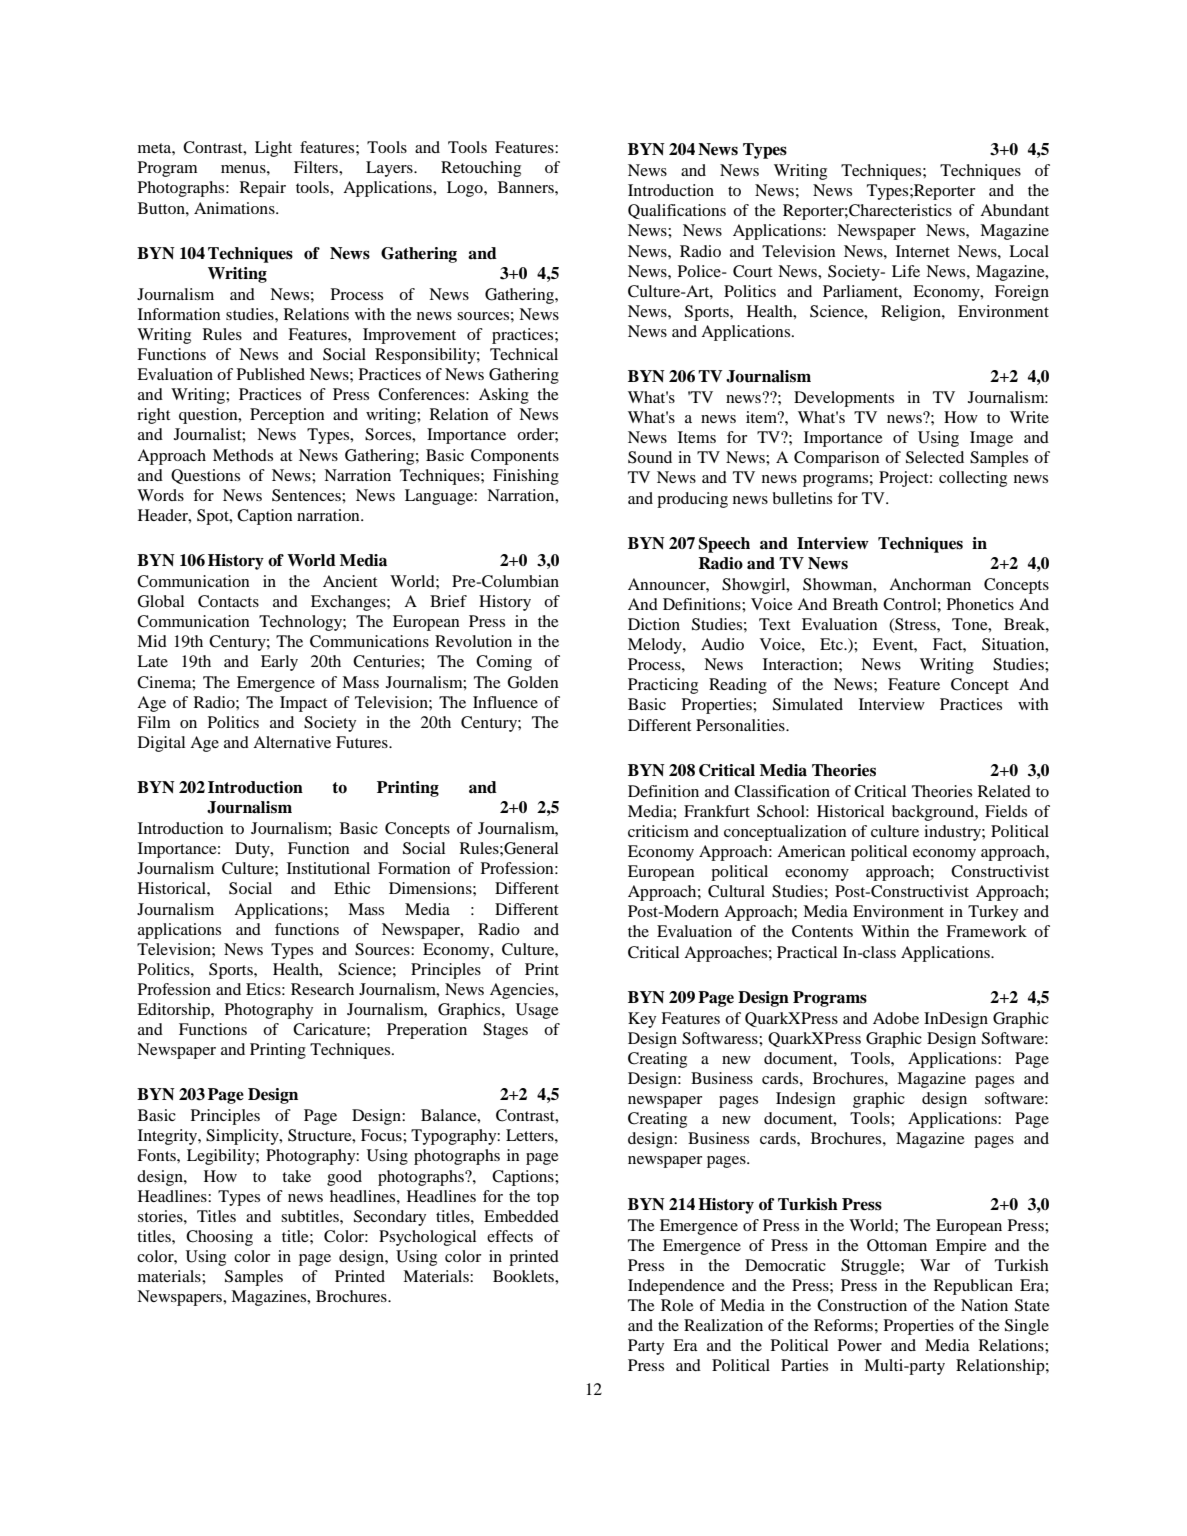 The height and width of the screenshot is (1536, 1187). Describe the element at coordinates (228, 601) in the screenshot. I see `Contacts` at that location.
